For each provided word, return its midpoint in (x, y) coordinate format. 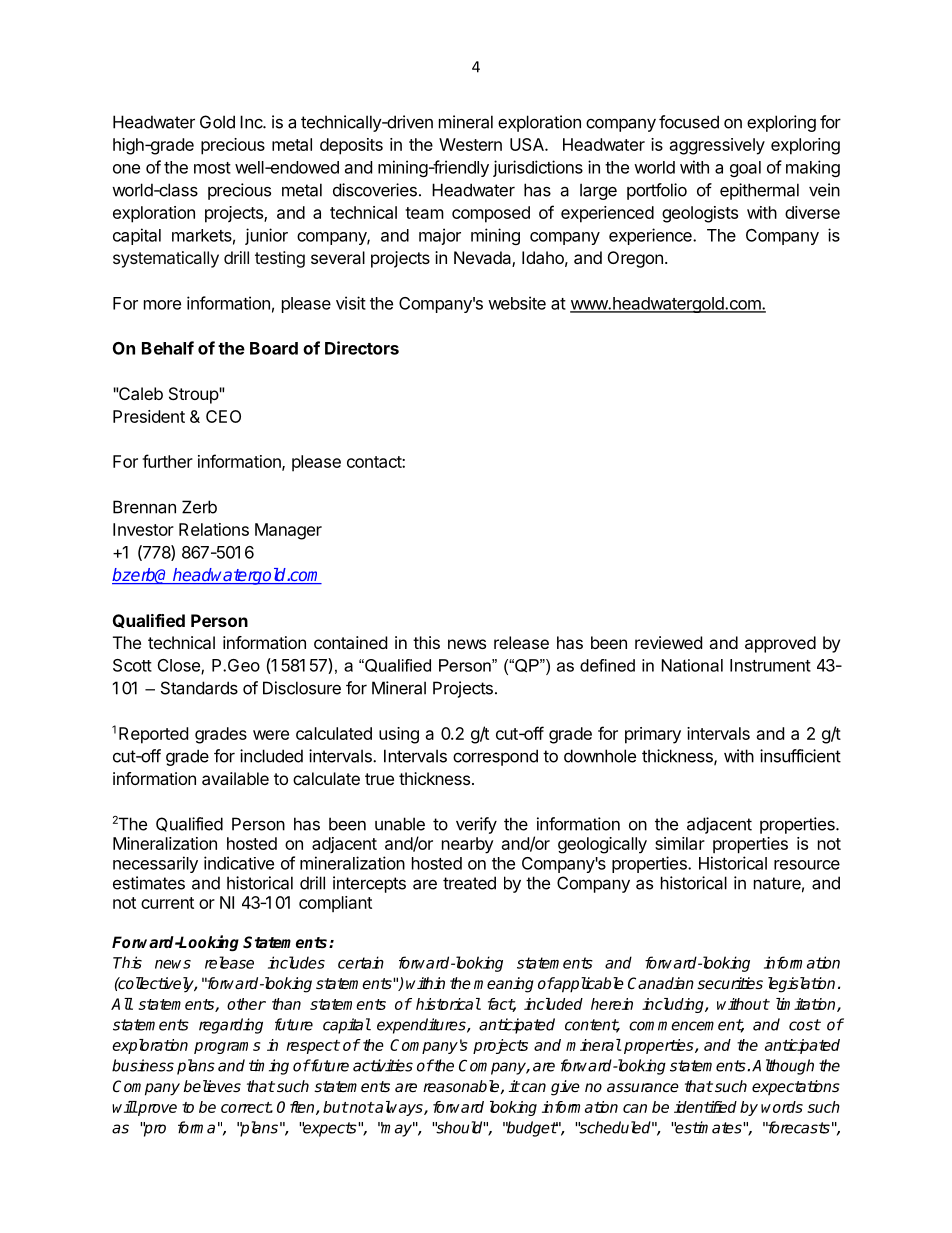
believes (212, 1086)
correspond (495, 757)
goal (745, 169)
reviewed (668, 642)
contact (375, 462)
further (167, 461)
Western (470, 144)
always (399, 1108)
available (235, 778)
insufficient (800, 756)
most (212, 168)
